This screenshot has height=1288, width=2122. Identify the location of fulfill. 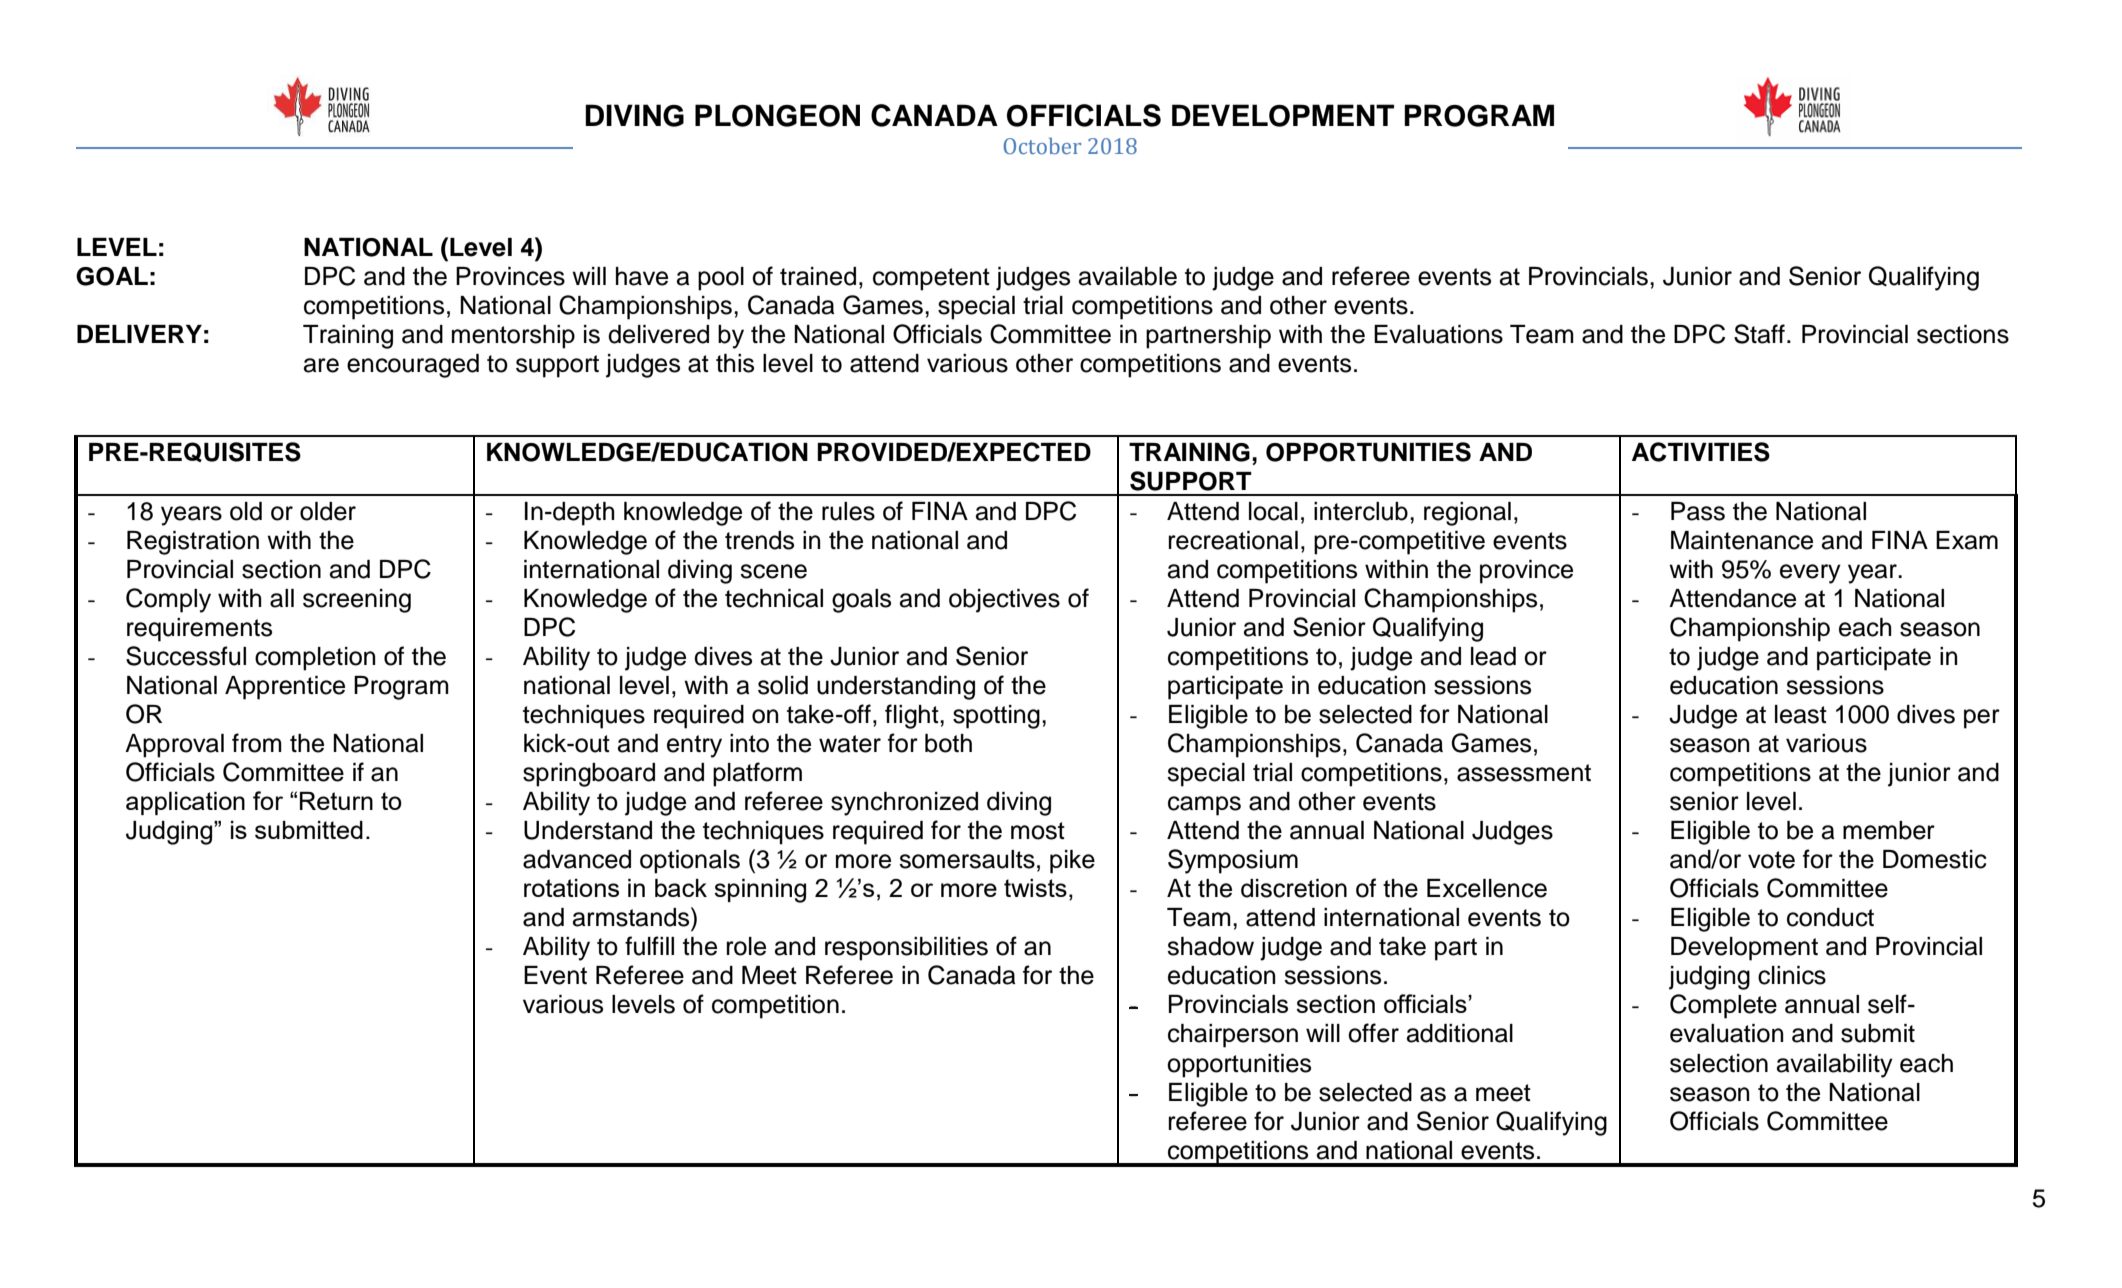
(649, 946).
